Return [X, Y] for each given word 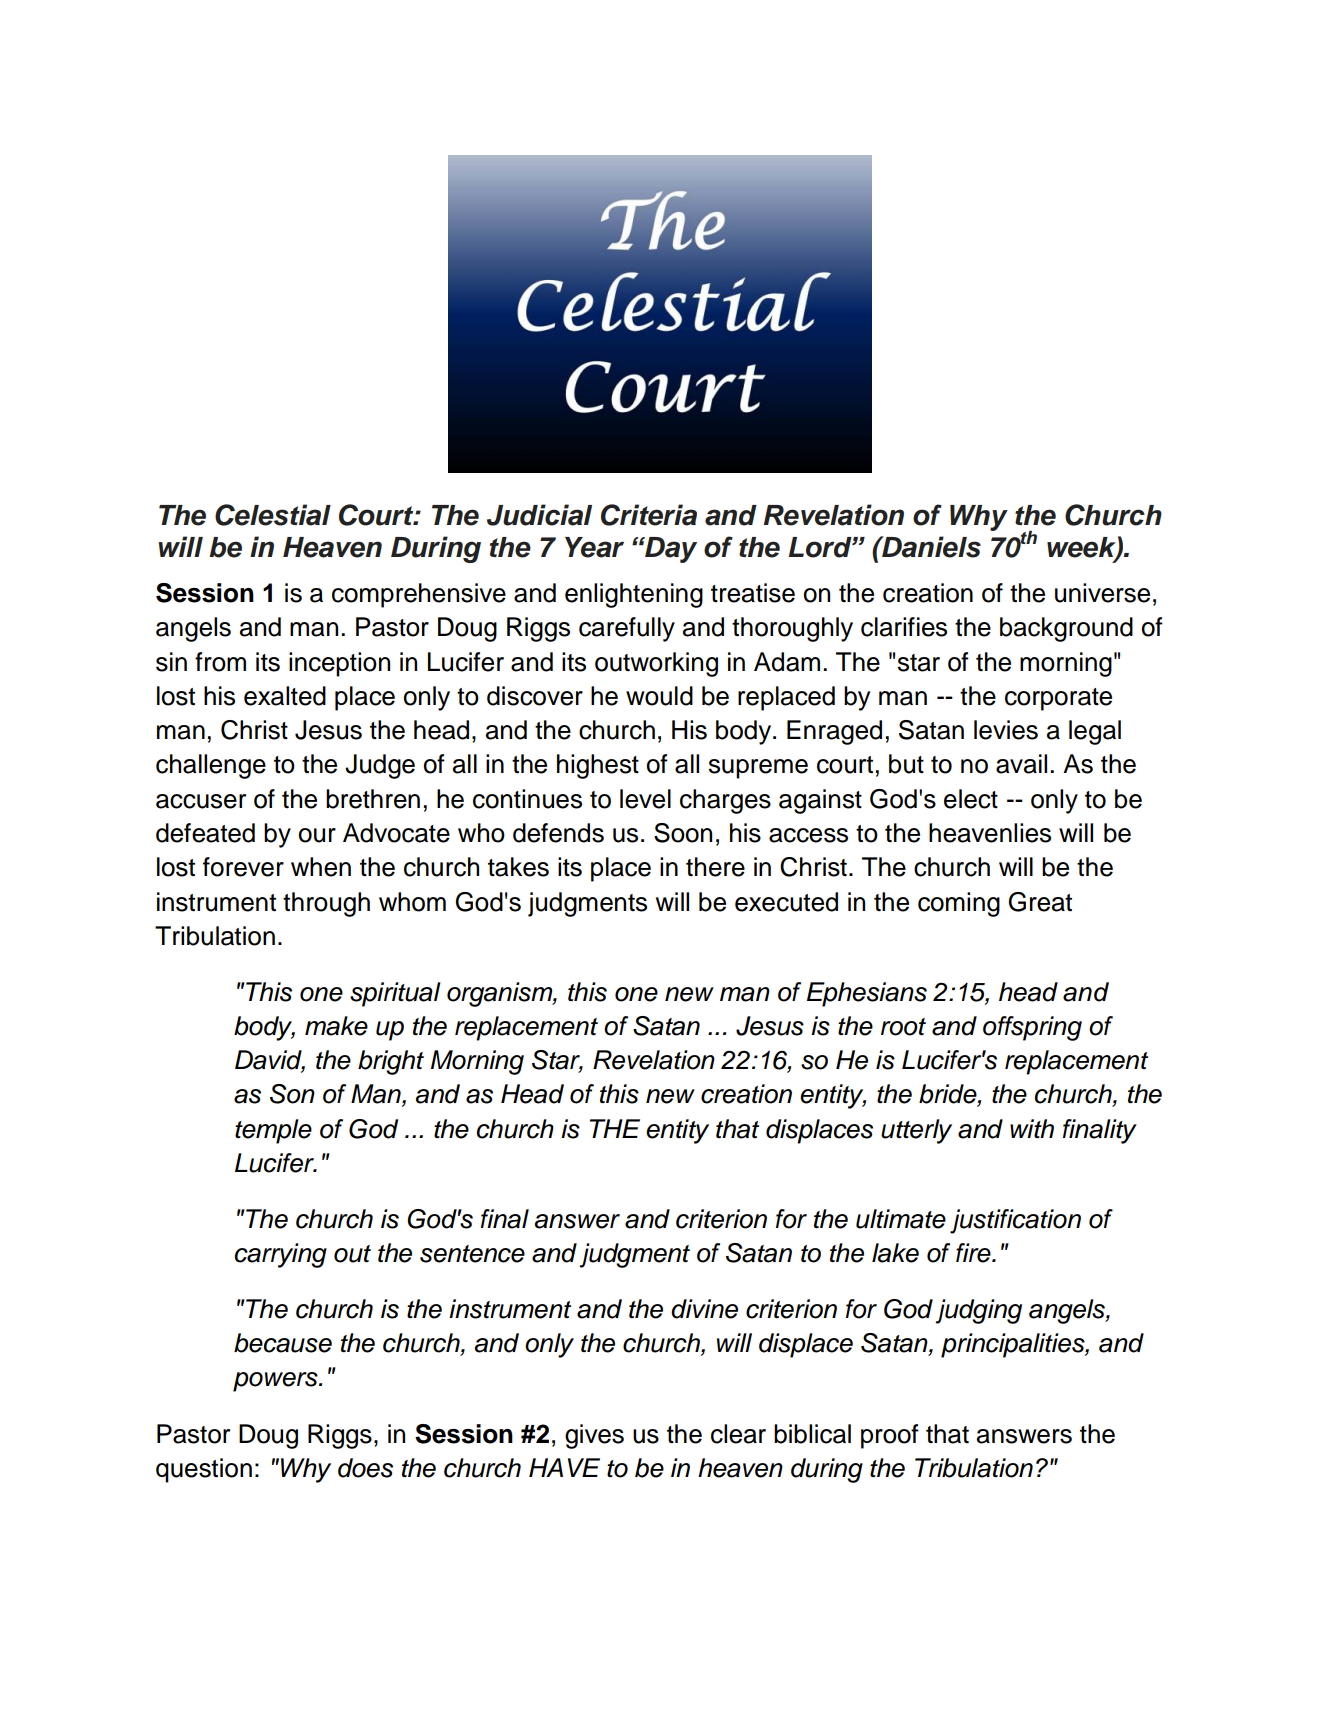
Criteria [649, 515]
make [336, 1026]
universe [1102, 593]
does [365, 1468]
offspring [1032, 1028]
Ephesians [867, 994]
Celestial [273, 515]
